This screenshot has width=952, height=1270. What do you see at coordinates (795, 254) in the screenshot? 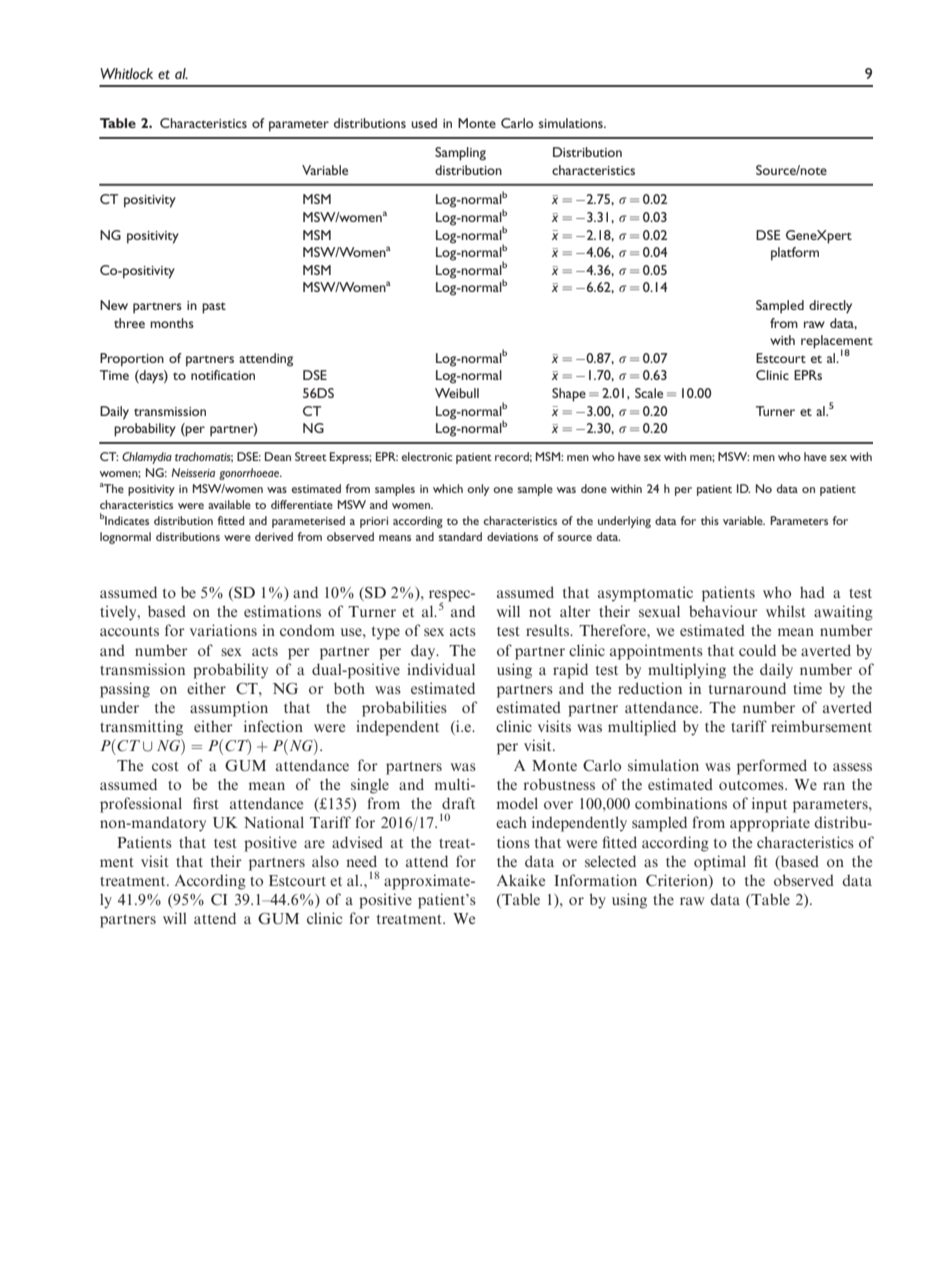
I see `platform` at bounding box center [795, 254].
